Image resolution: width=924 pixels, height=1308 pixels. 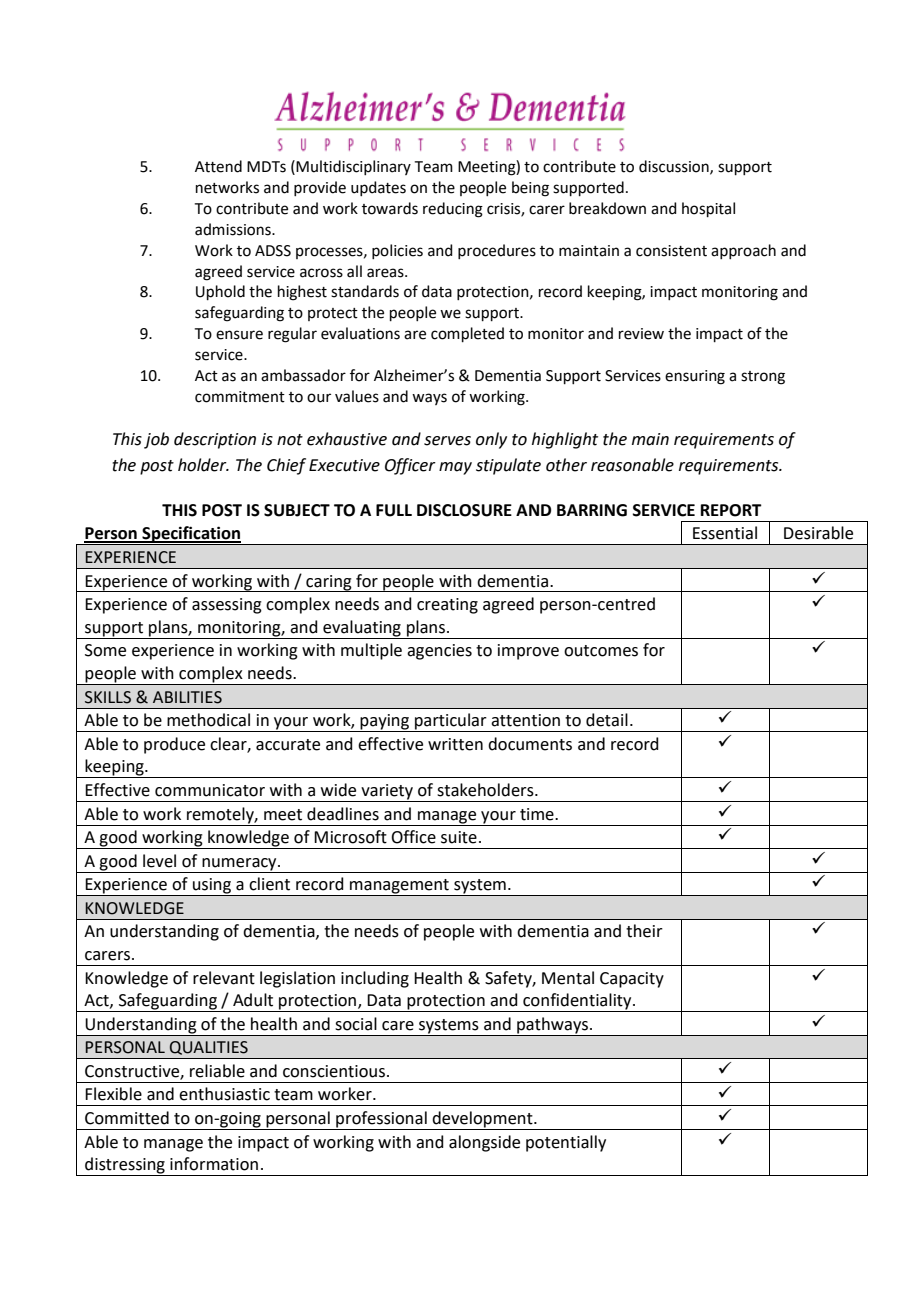 What do you see at coordinates (210, 790) in the screenshot?
I see `communicator` at bounding box center [210, 790].
